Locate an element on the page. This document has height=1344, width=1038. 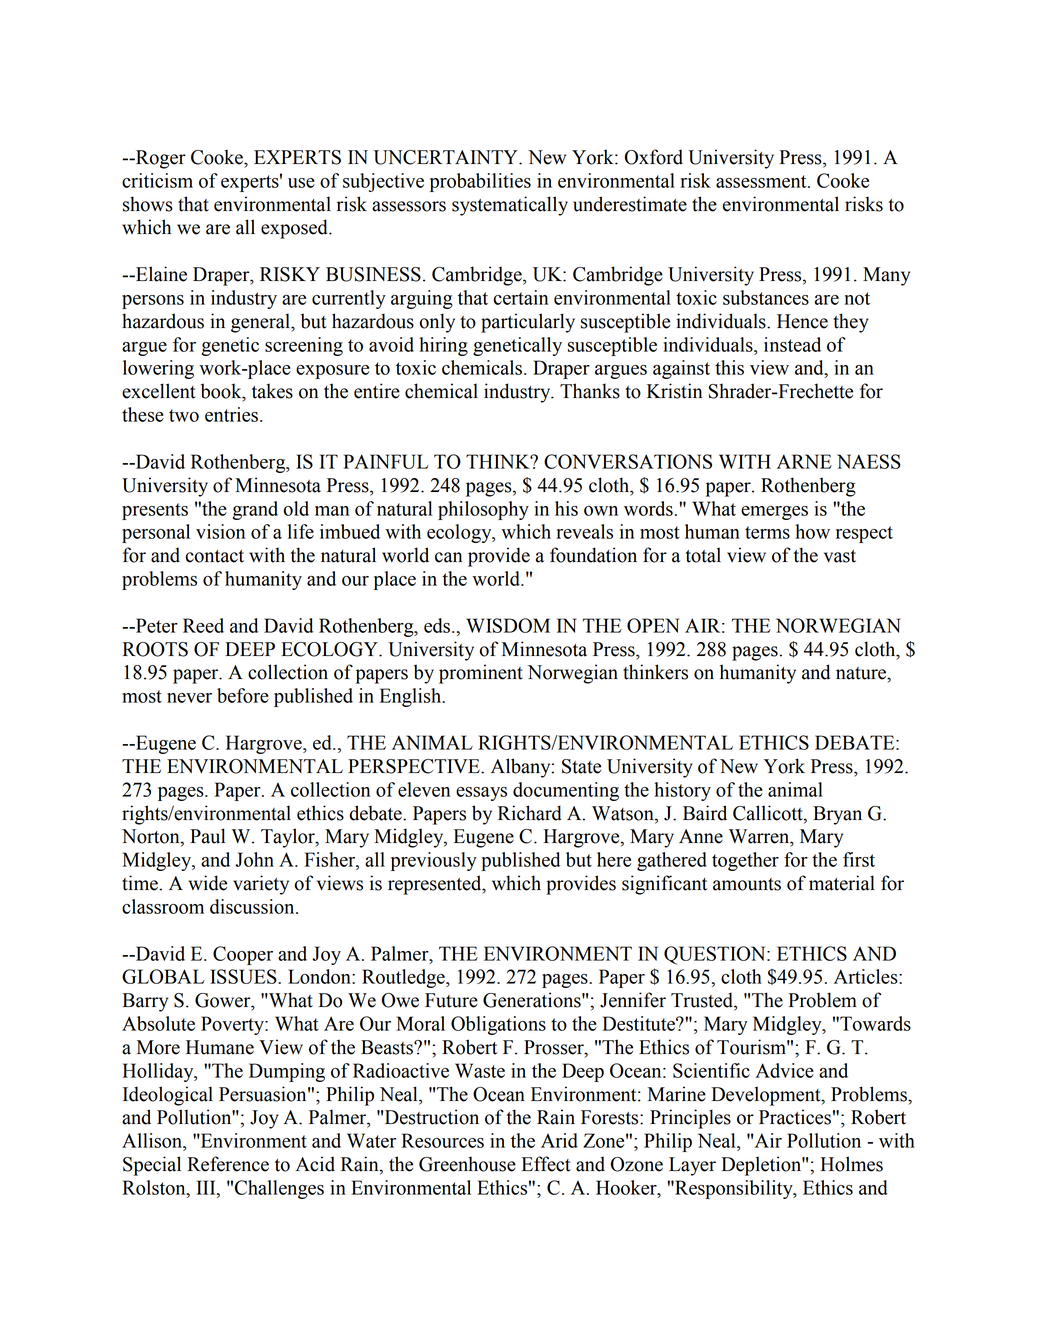
Thanks is located at coordinates (590, 391).
